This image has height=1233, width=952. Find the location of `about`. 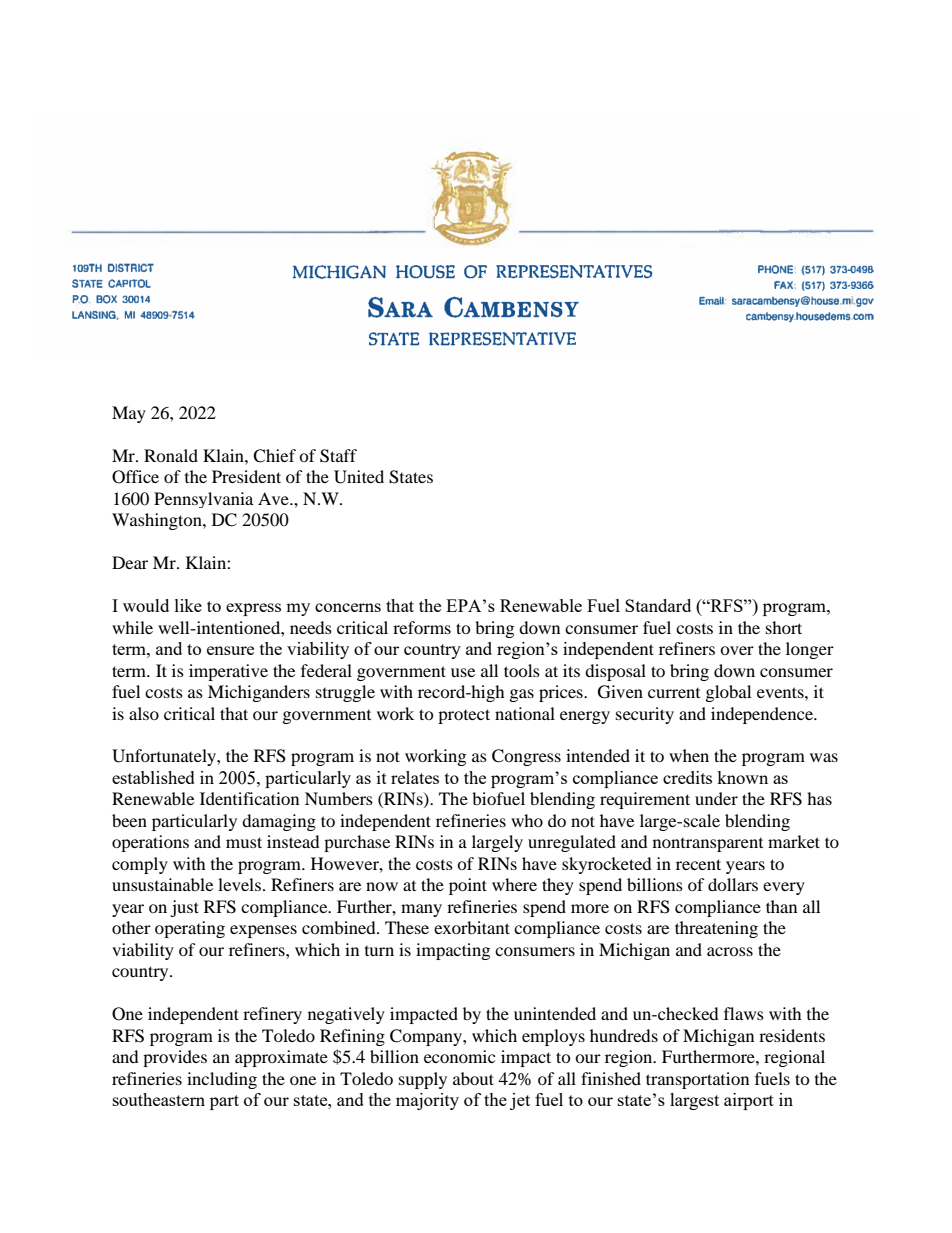

about is located at coordinates (473, 1078).
